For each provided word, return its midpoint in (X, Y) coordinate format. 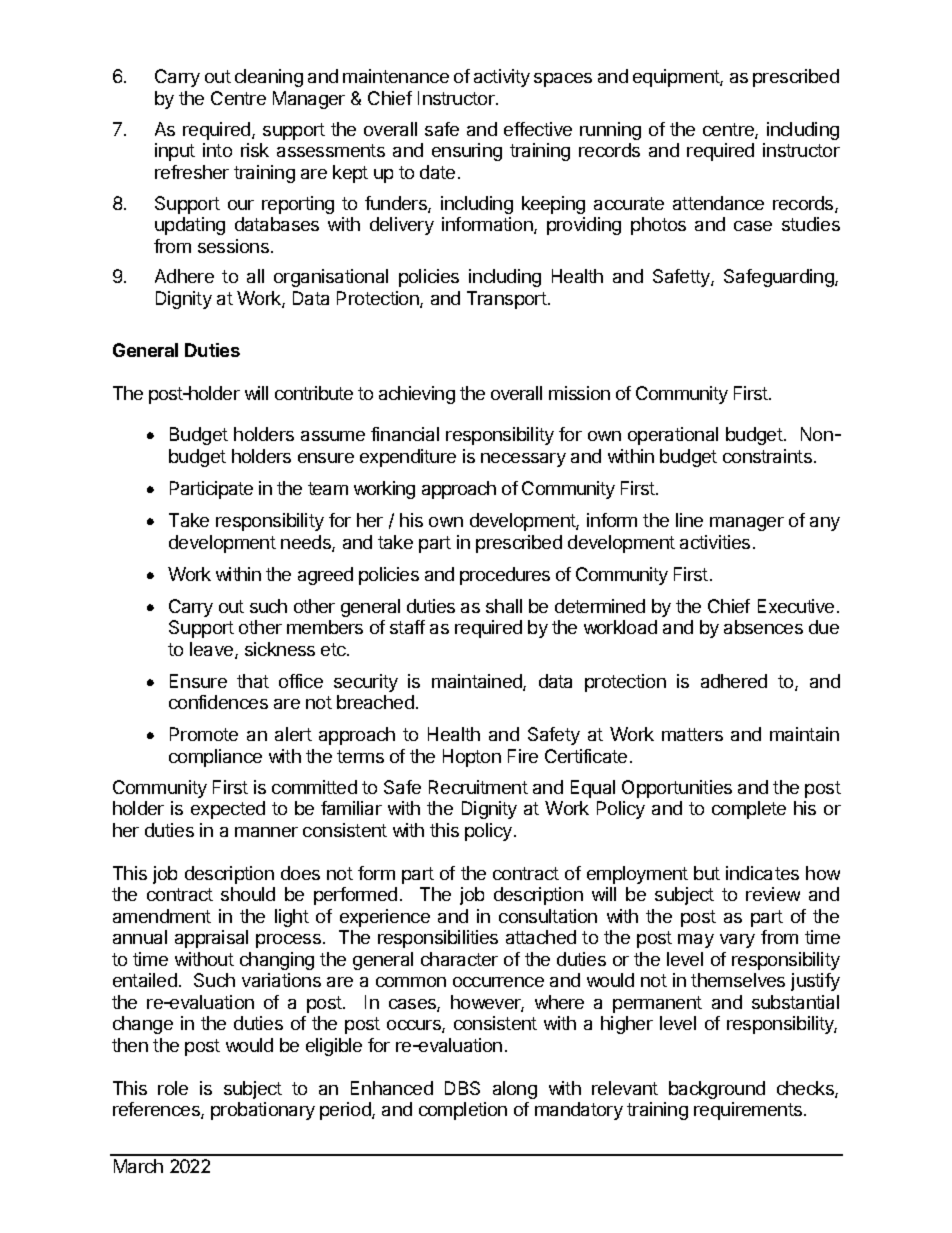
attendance (718, 203)
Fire (523, 756)
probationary (263, 1111)
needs (307, 543)
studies (811, 224)
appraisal (211, 939)
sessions (233, 246)
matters (692, 734)
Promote (204, 734)
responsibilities (438, 939)
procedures (505, 576)
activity (502, 78)
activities (715, 542)
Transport (507, 300)
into (217, 150)
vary (737, 941)
